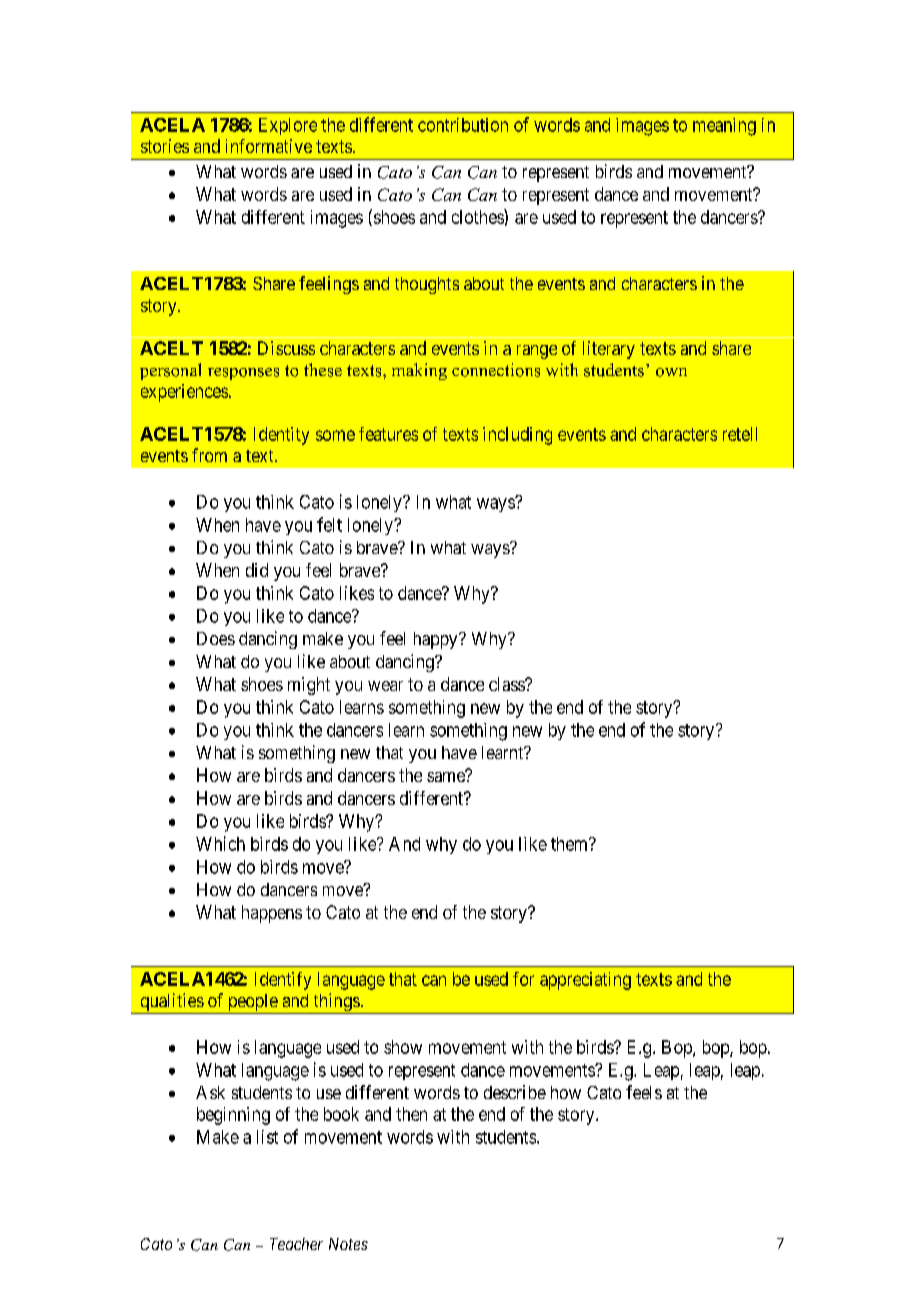 This screenshot has height=1309, width=924. Describe the element at coordinates (252, 1004) in the screenshot. I see `people` at that location.
